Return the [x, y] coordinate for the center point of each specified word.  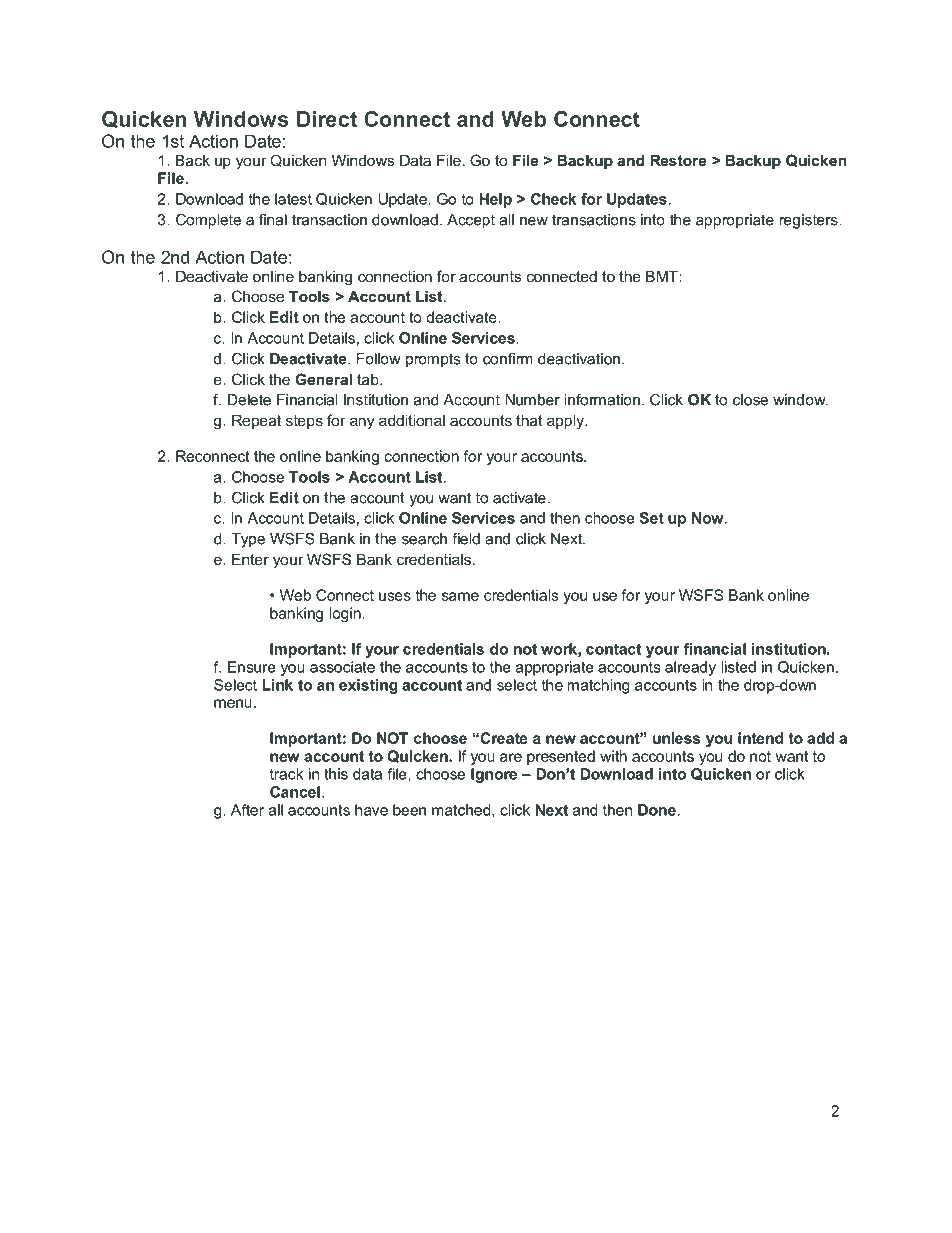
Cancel [295, 792]
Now [709, 518]
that [529, 420]
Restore [678, 160]
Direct [327, 119]
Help [496, 200]
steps [304, 422]
